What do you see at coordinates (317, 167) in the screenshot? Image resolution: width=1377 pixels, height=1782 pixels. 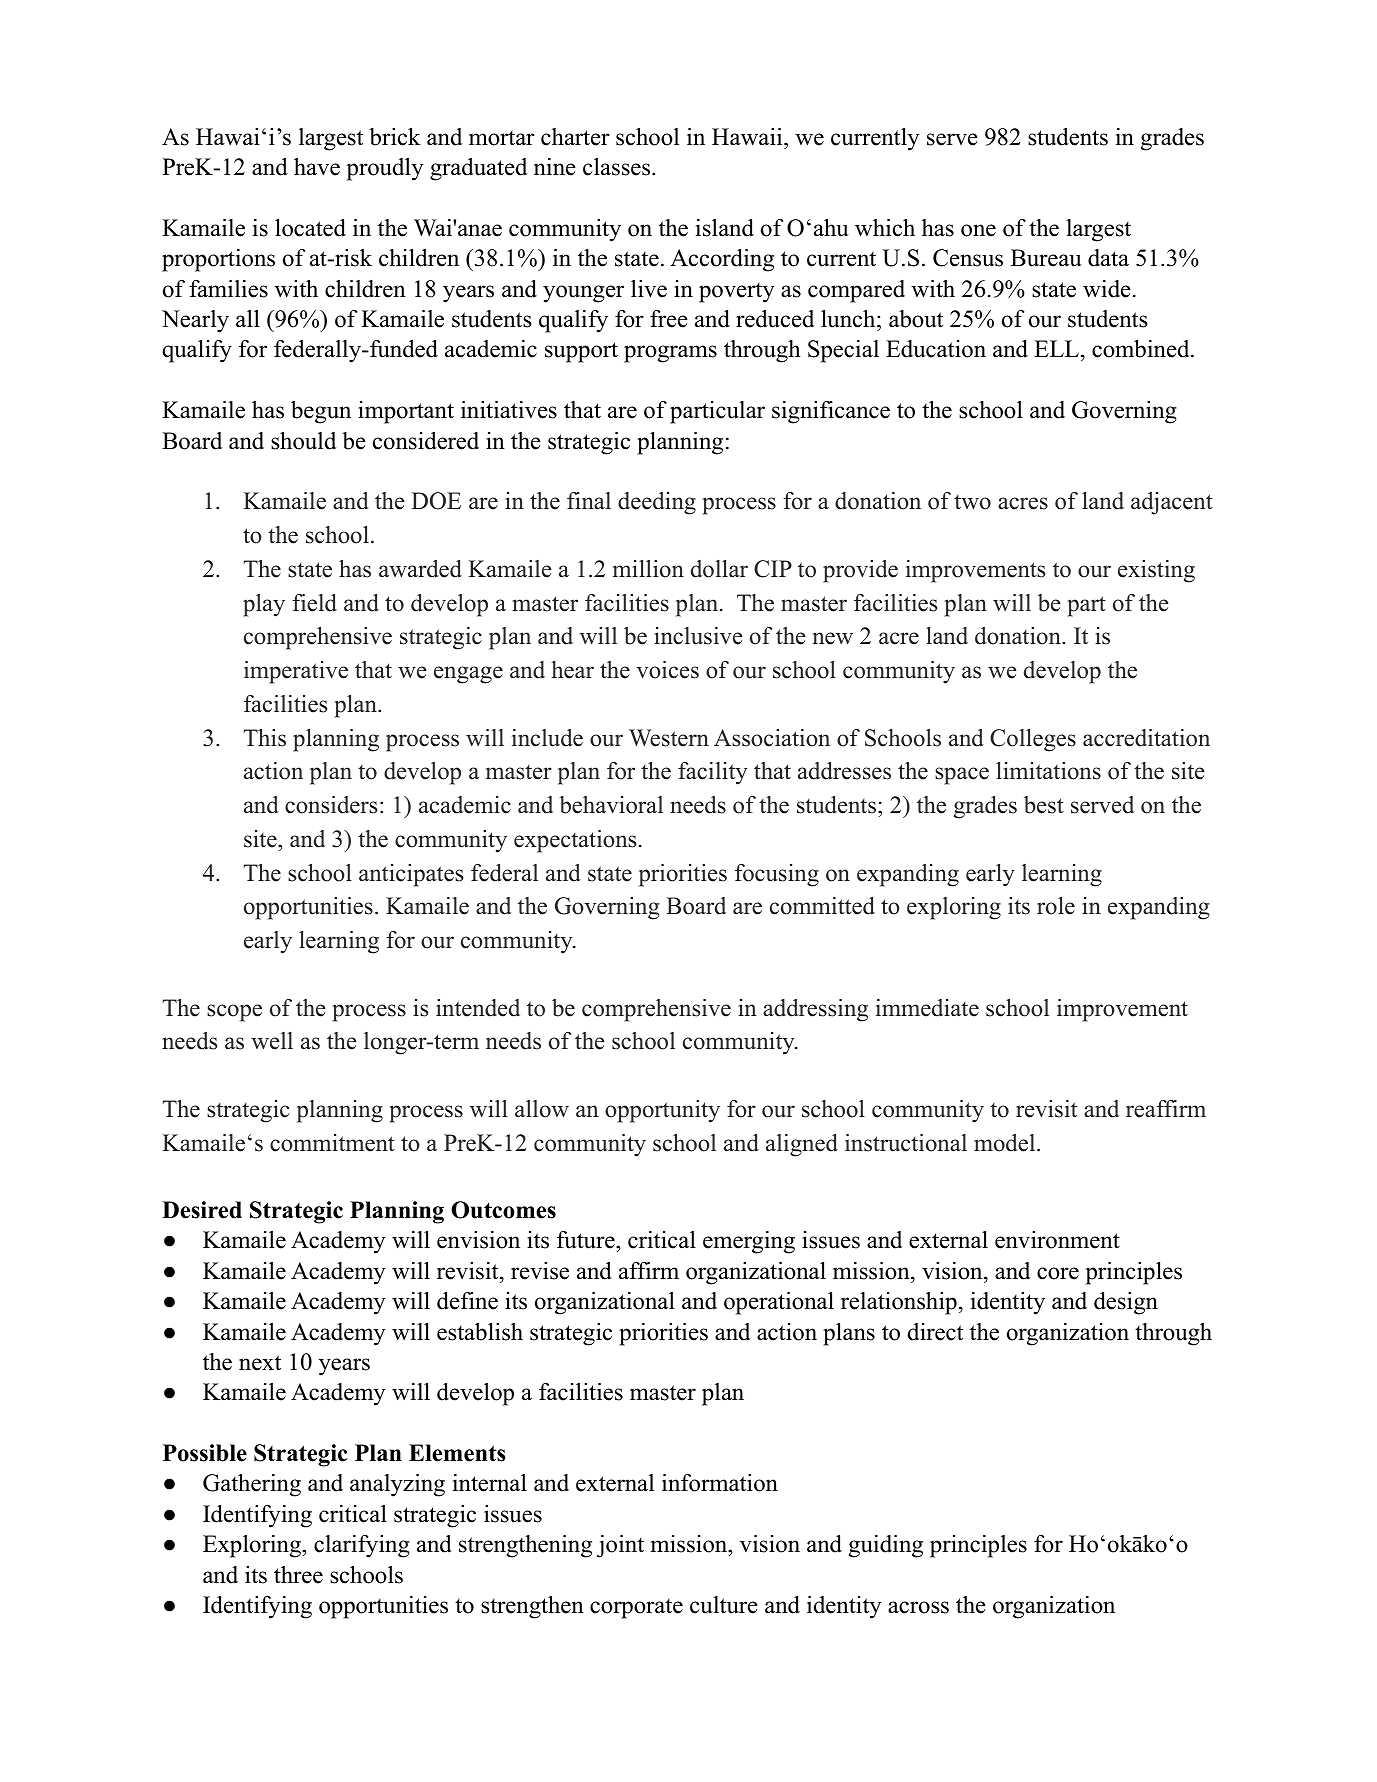 I see `have` at bounding box center [317, 167].
